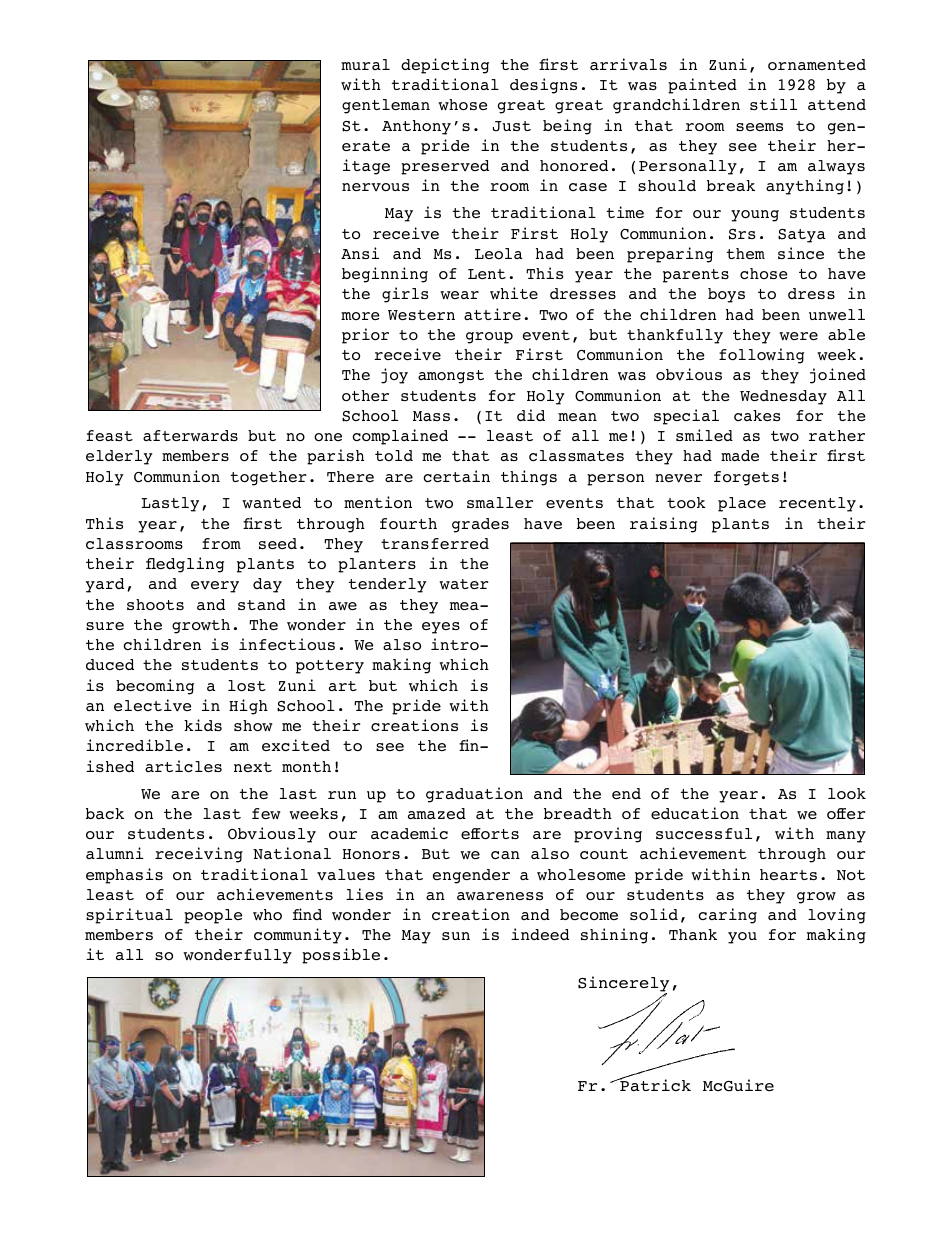  What do you see at coordinates (773, 104) in the screenshot?
I see `still` at bounding box center [773, 104].
